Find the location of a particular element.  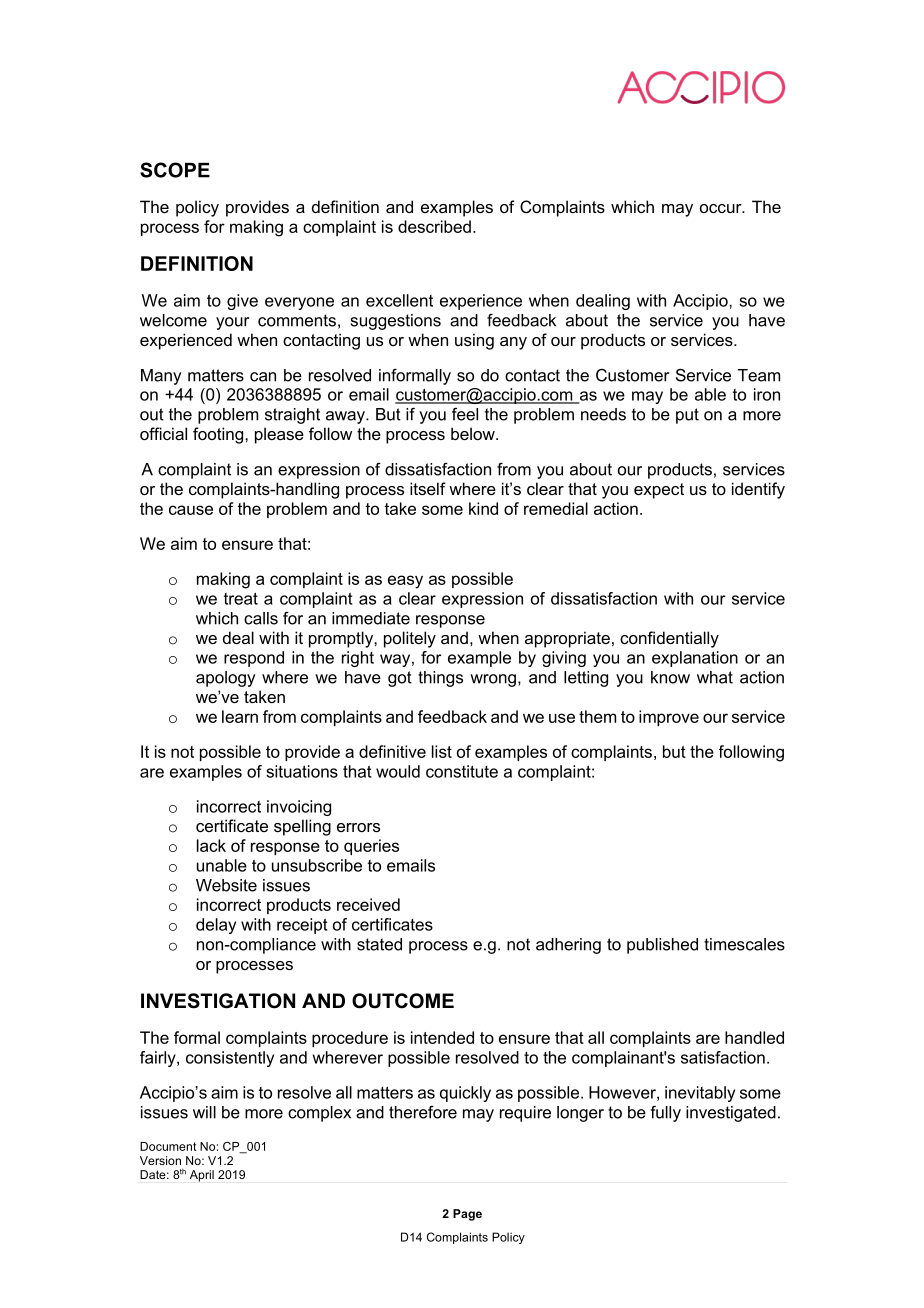

lack is located at coordinates (211, 845).
